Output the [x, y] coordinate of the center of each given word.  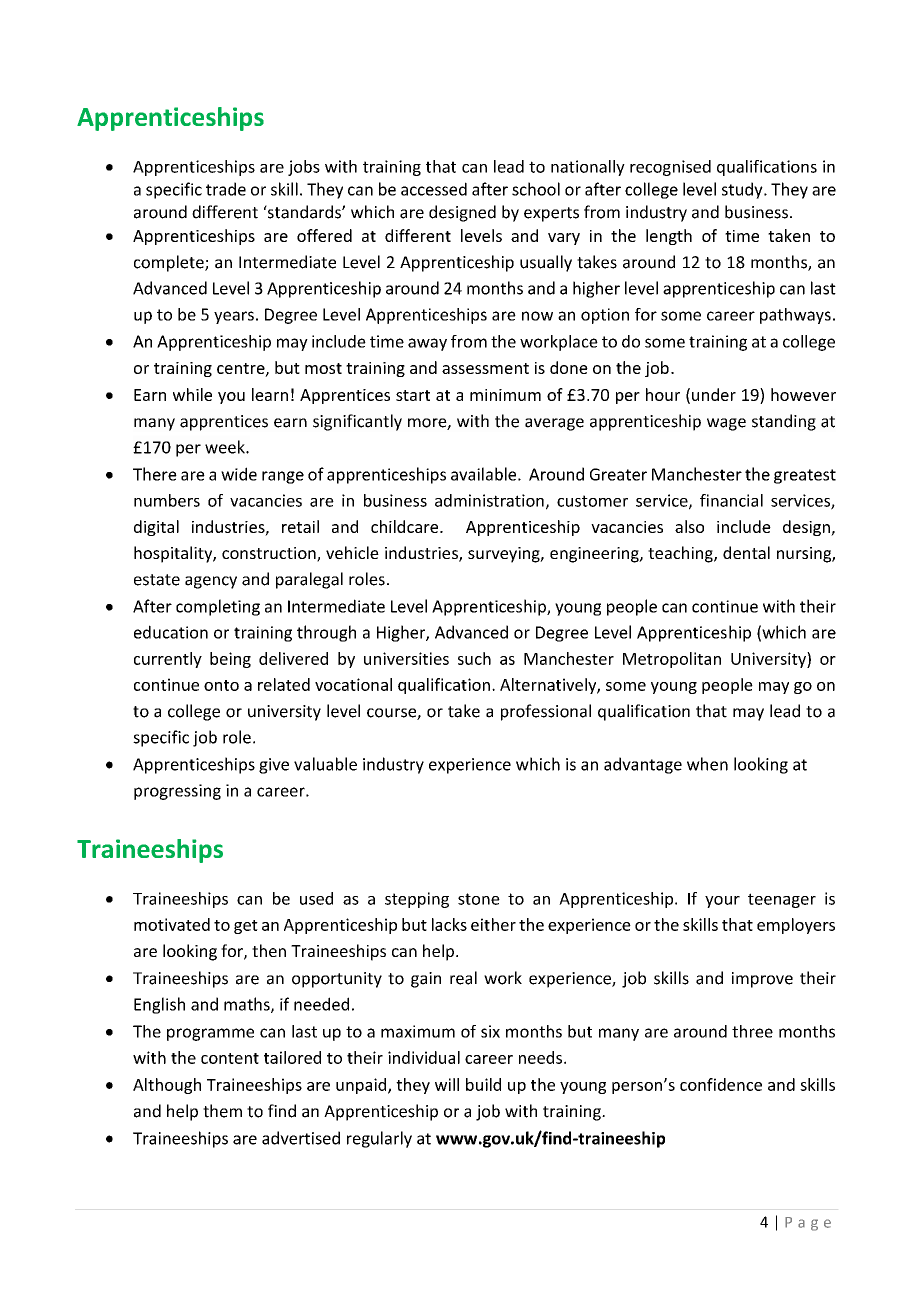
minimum [505, 395]
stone [479, 899]
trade [226, 189]
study [743, 190]
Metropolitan [672, 660]
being [230, 660]
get [246, 927]
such [474, 658]
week [226, 447]
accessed [434, 189]
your [722, 902]
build [483, 1084]
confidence [721, 1084]
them [222, 1111]
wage [726, 424]
